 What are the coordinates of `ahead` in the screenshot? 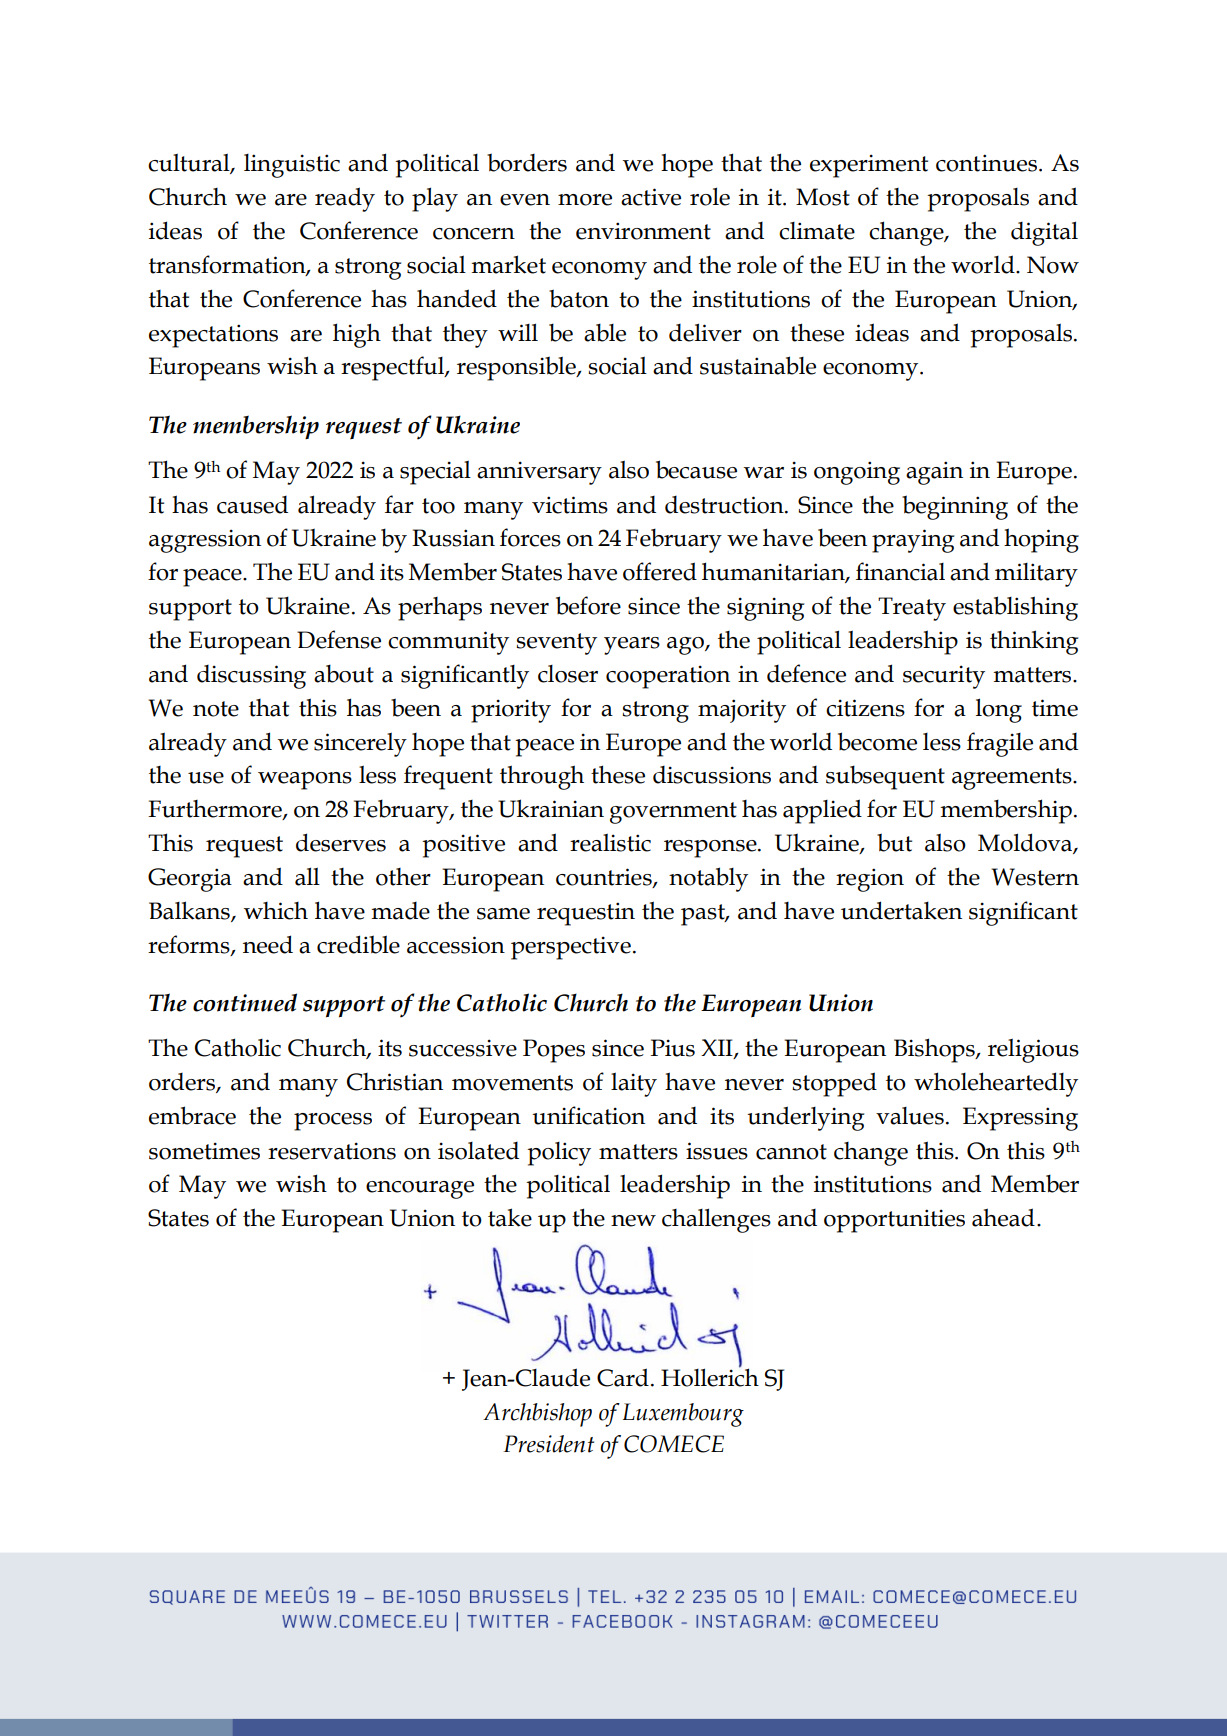 It's located at (1003, 1217).
